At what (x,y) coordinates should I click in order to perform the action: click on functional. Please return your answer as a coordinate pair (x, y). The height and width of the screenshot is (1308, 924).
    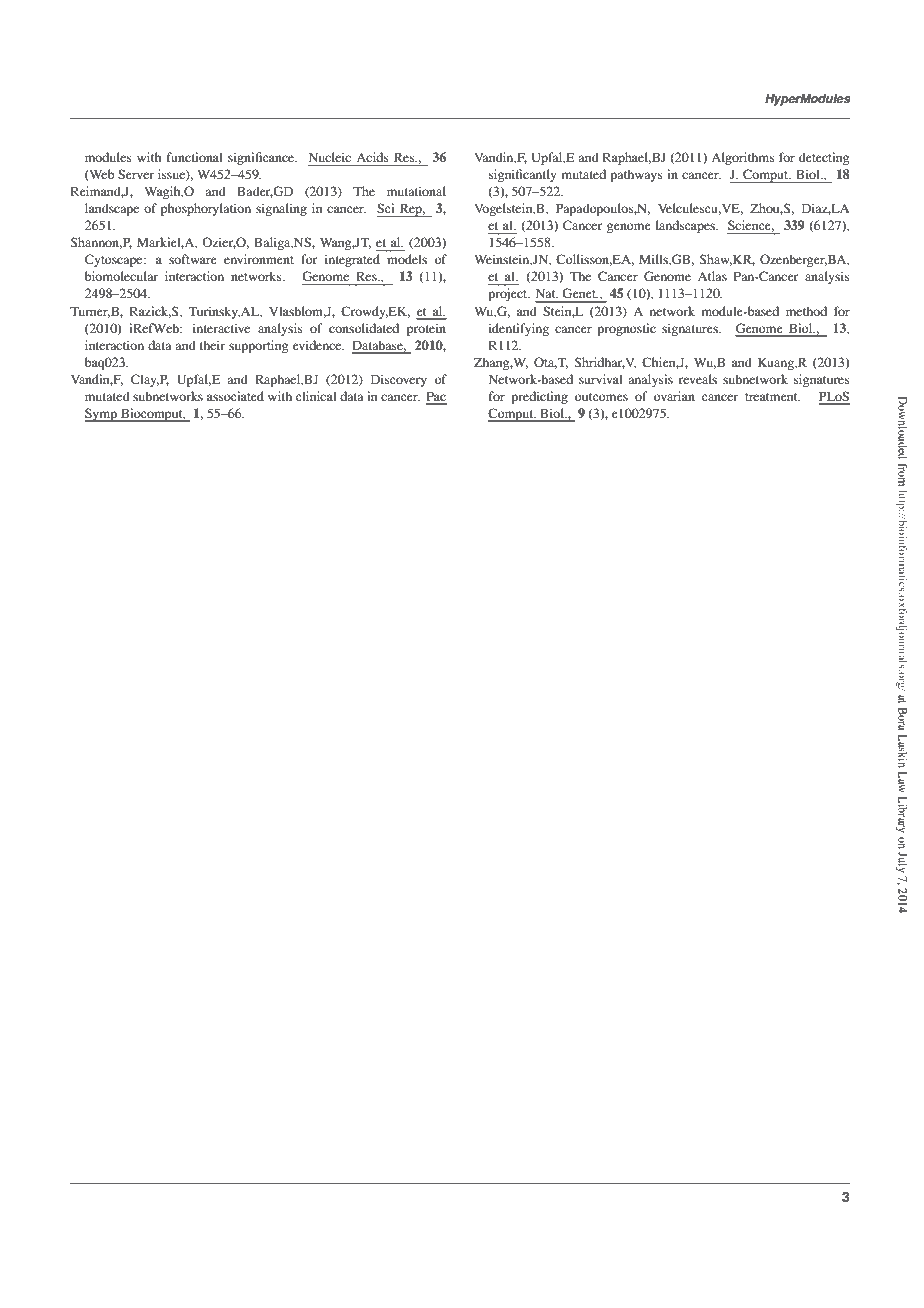
    Looking at the image, I should click on (194, 157).
